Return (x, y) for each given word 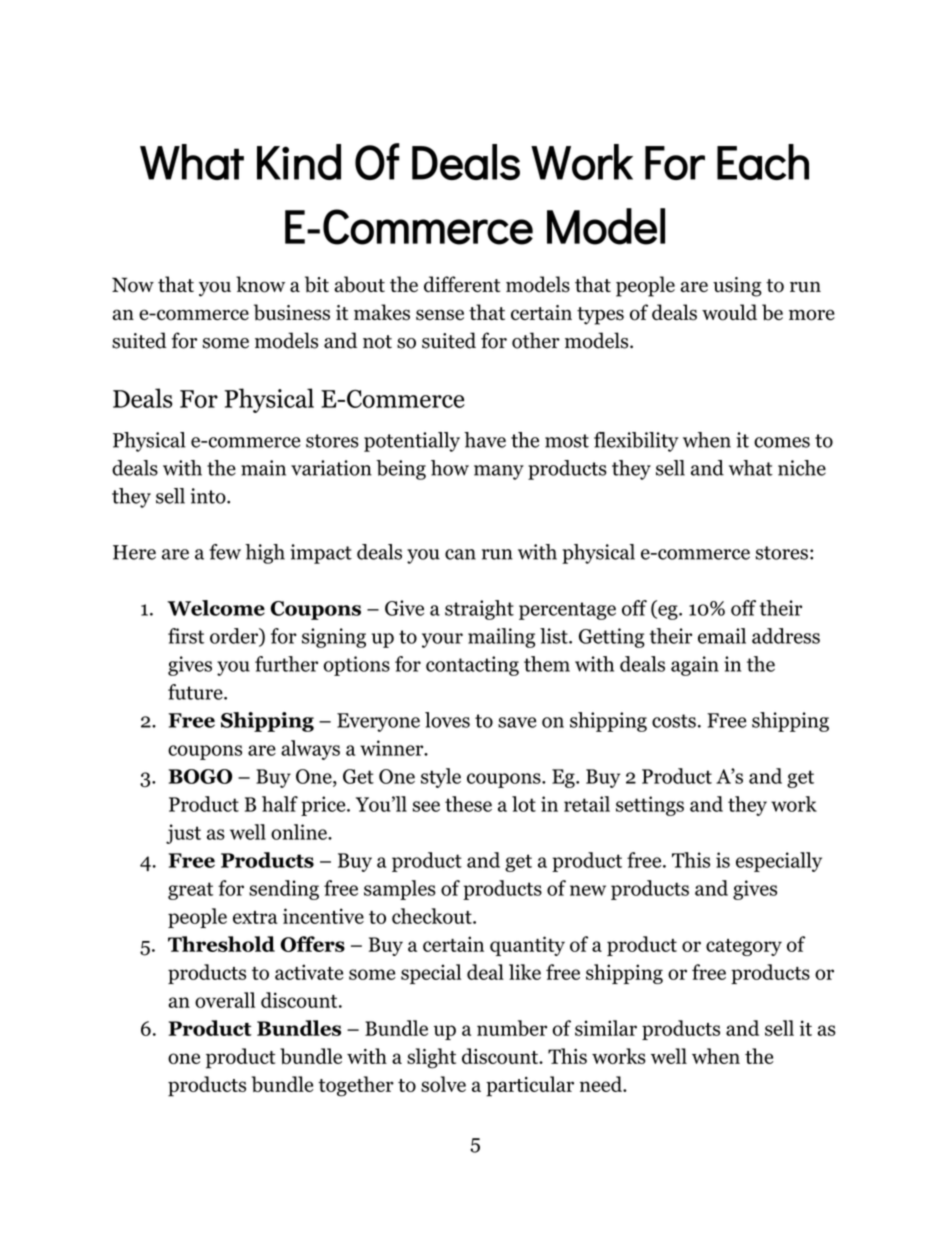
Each (763, 162)
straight (479, 610)
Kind (299, 162)
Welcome (216, 608)
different (462, 284)
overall (225, 1000)
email (722, 636)
